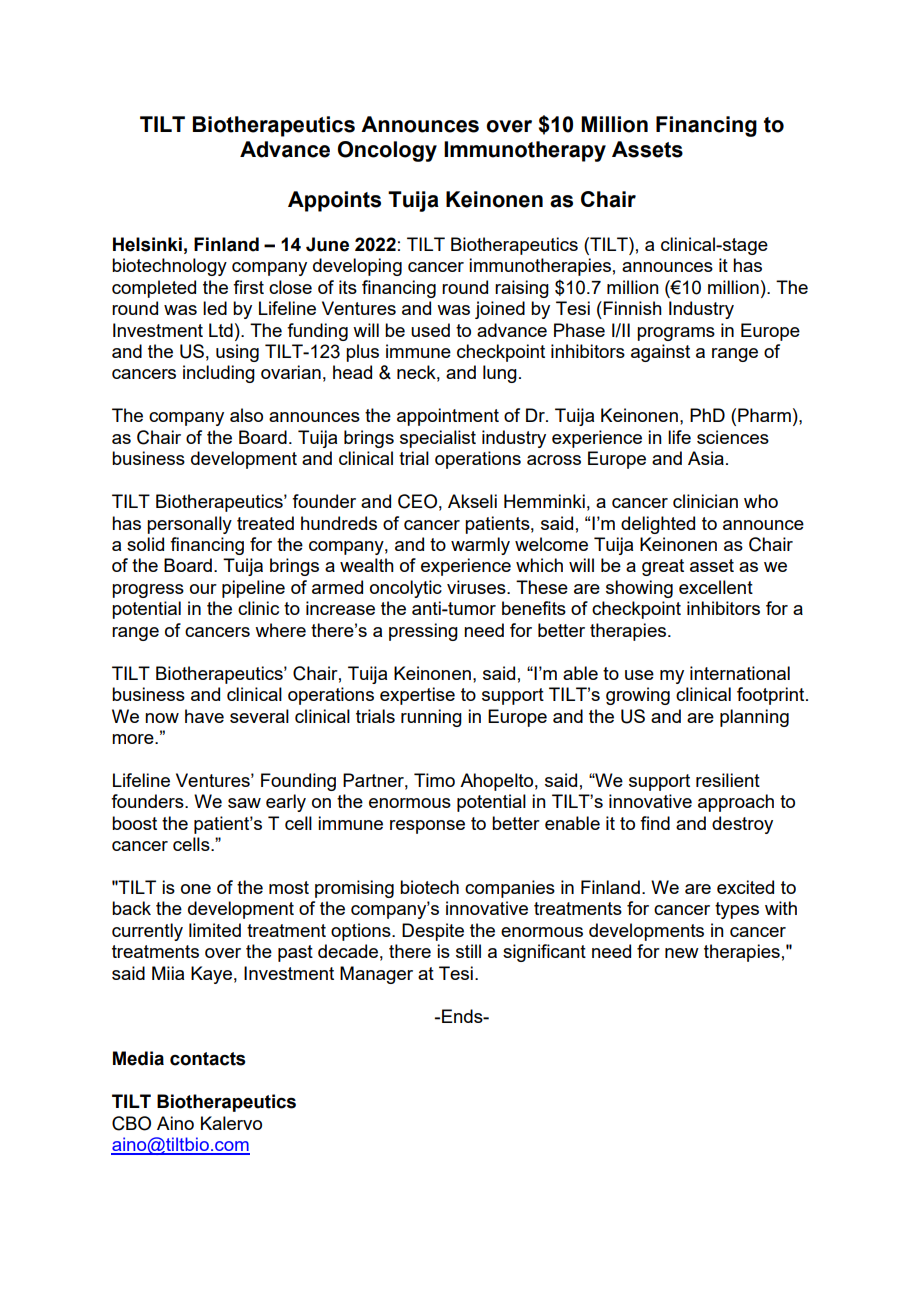 The image size is (924, 1308). Describe the element at coordinates (244, 803) in the page. I see `saw` at that location.
